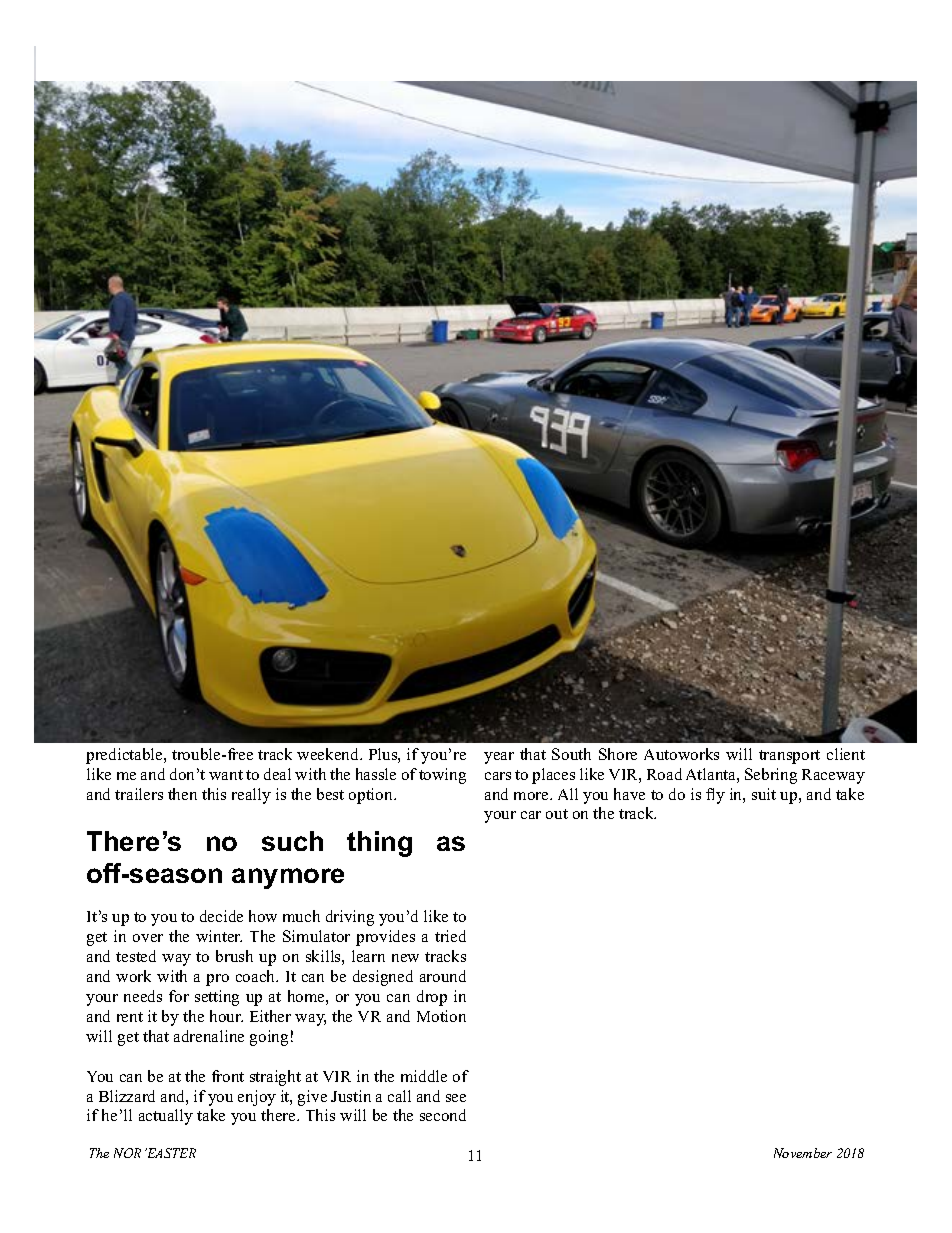 This page has height=1233, width=952. I want to click on second, so click(443, 1115).
